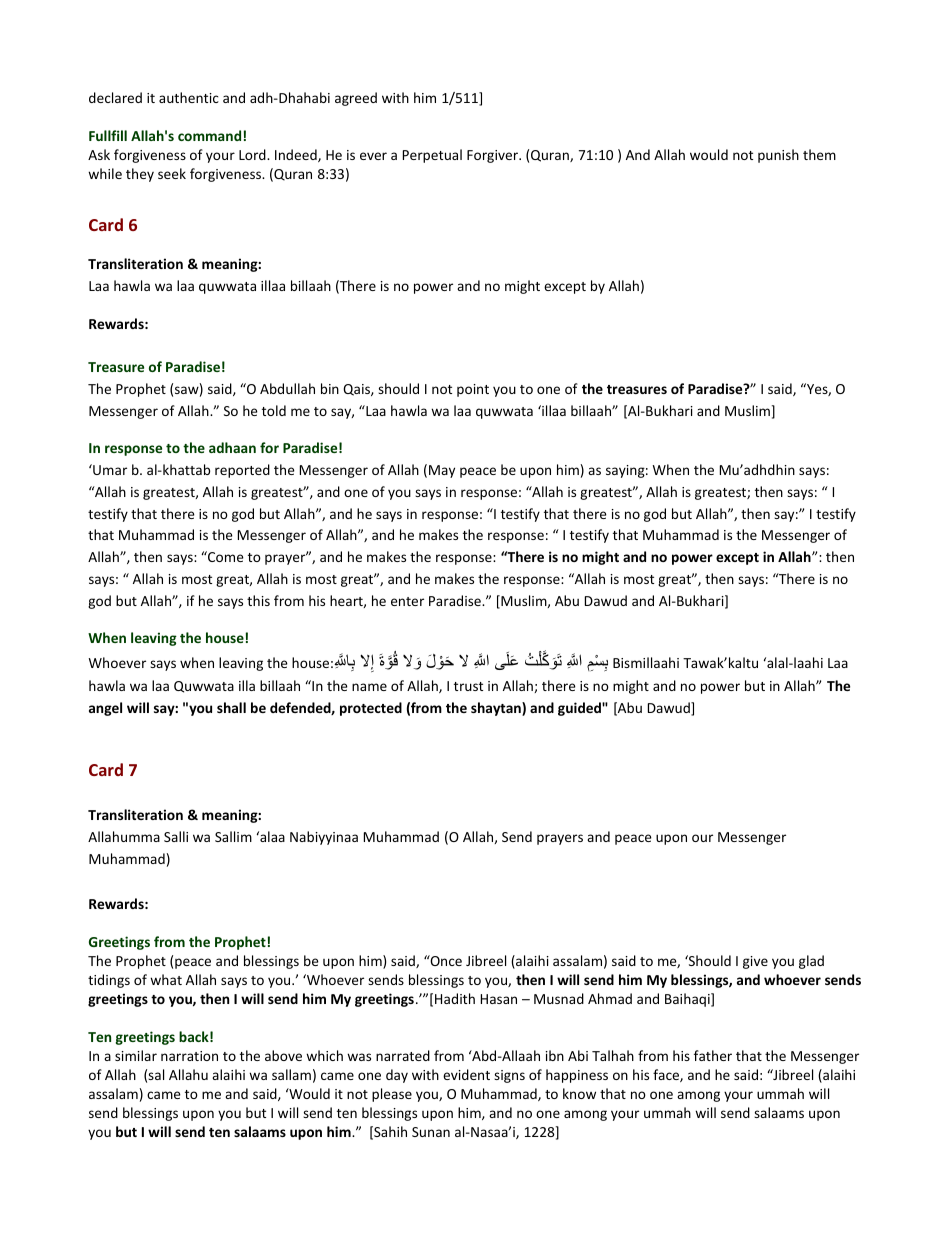 This screenshot has width=952, height=1233. What do you see at coordinates (442, 471) in the screenshot?
I see `May` at bounding box center [442, 471].
